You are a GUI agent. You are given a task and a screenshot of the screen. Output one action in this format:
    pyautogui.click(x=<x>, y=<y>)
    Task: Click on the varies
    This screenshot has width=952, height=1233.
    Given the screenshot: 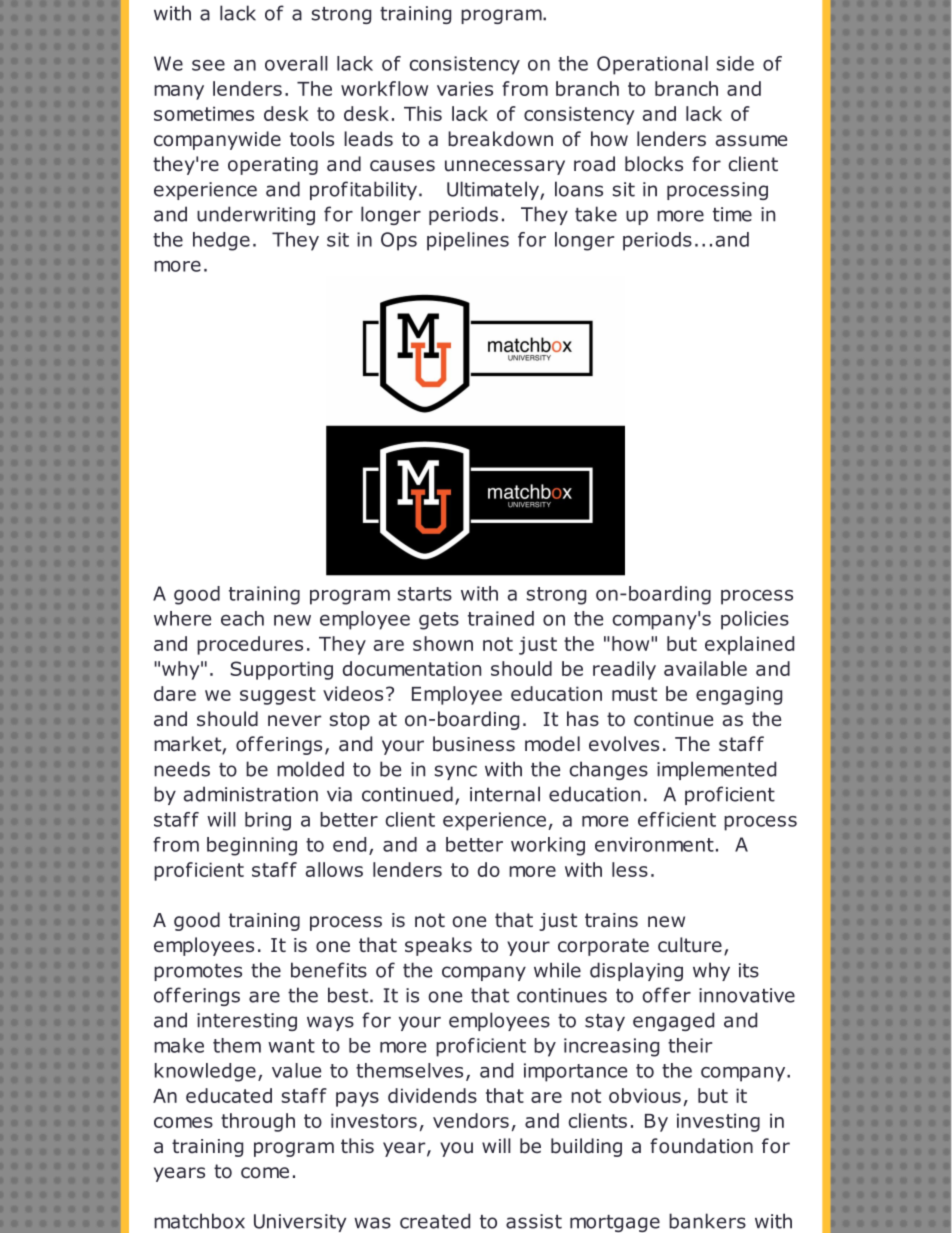 What is the action you would take?
    pyautogui.click(x=465, y=88)
